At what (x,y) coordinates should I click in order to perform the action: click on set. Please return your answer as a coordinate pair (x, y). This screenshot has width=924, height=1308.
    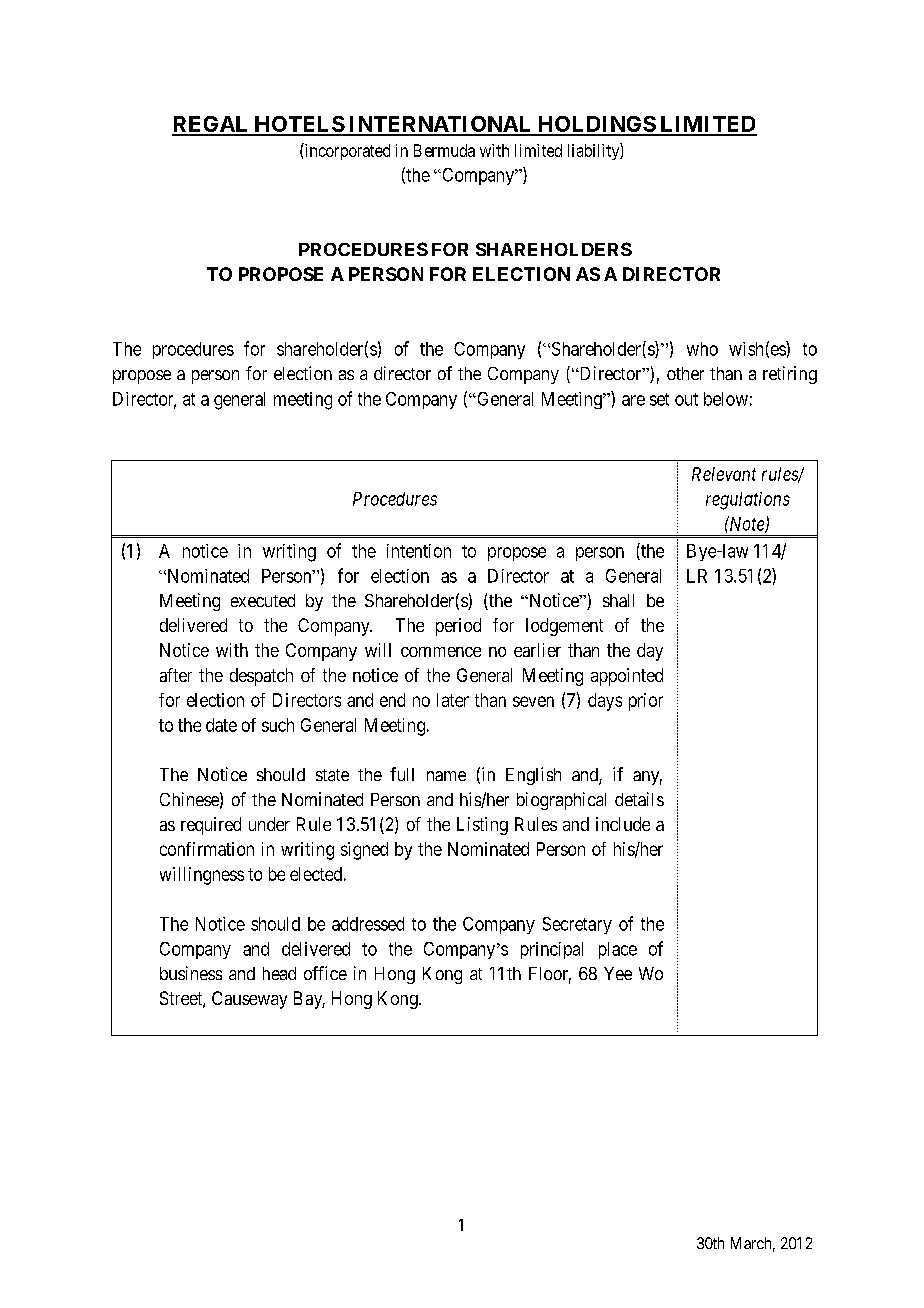
    Looking at the image, I should click on (659, 399).
